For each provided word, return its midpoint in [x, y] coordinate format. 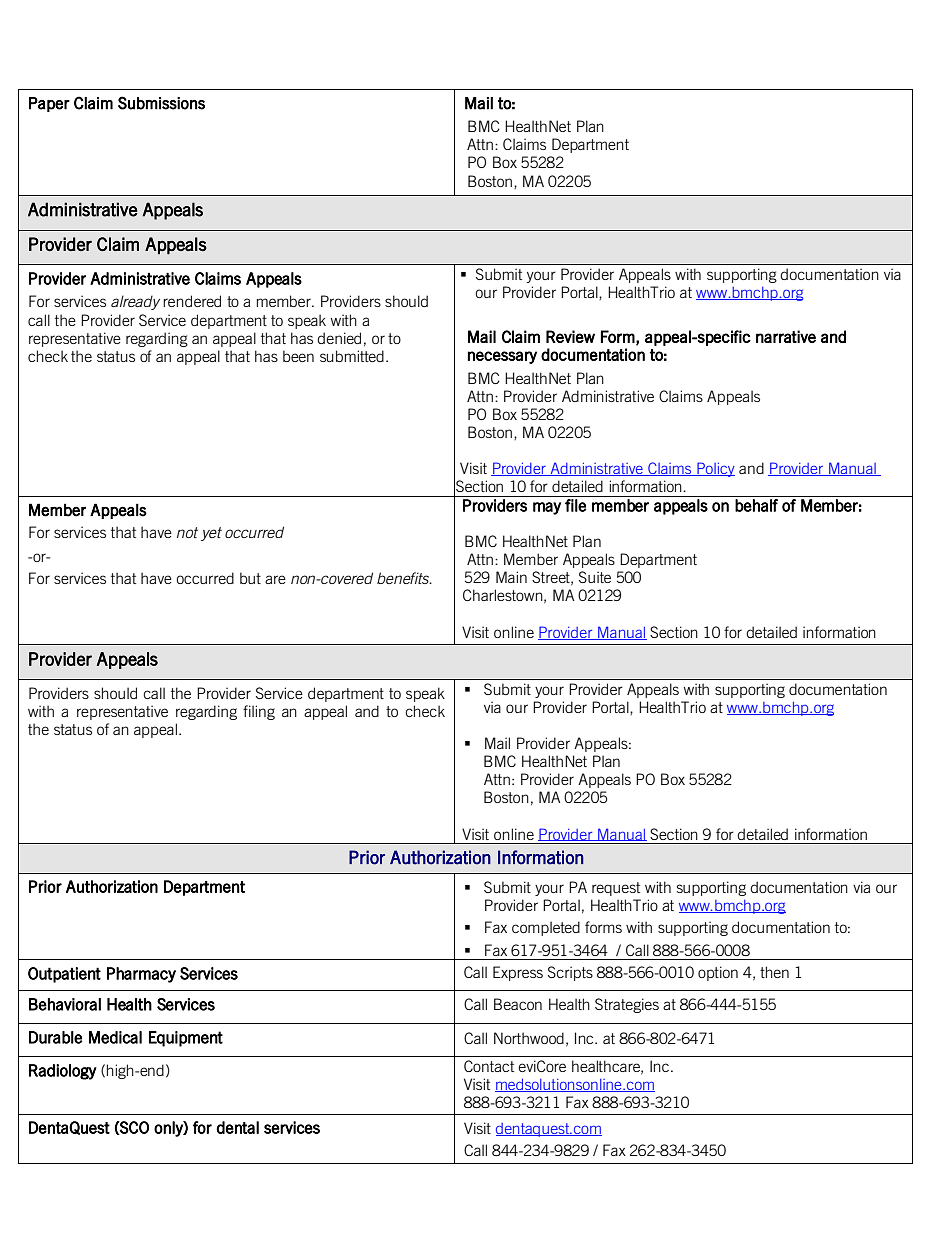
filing [259, 712]
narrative [786, 336]
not [187, 532]
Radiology [63, 1072]
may [547, 508]
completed [546, 928]
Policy [715, 469]
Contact [489, 1066]
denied [339, 338]
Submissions [161, 103]
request [616, 889]
